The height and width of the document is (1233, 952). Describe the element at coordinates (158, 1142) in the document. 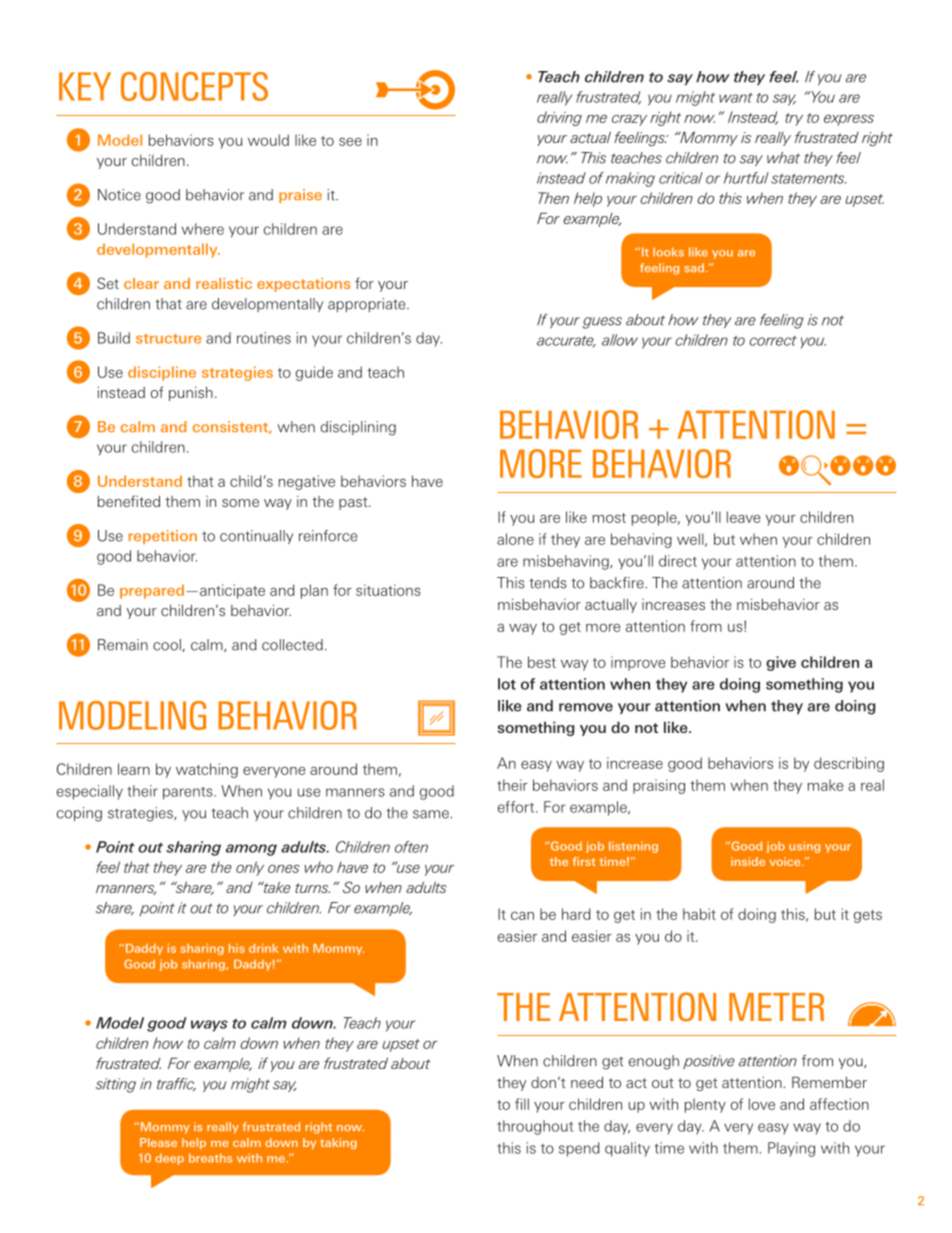

I see `Please` at that location.
